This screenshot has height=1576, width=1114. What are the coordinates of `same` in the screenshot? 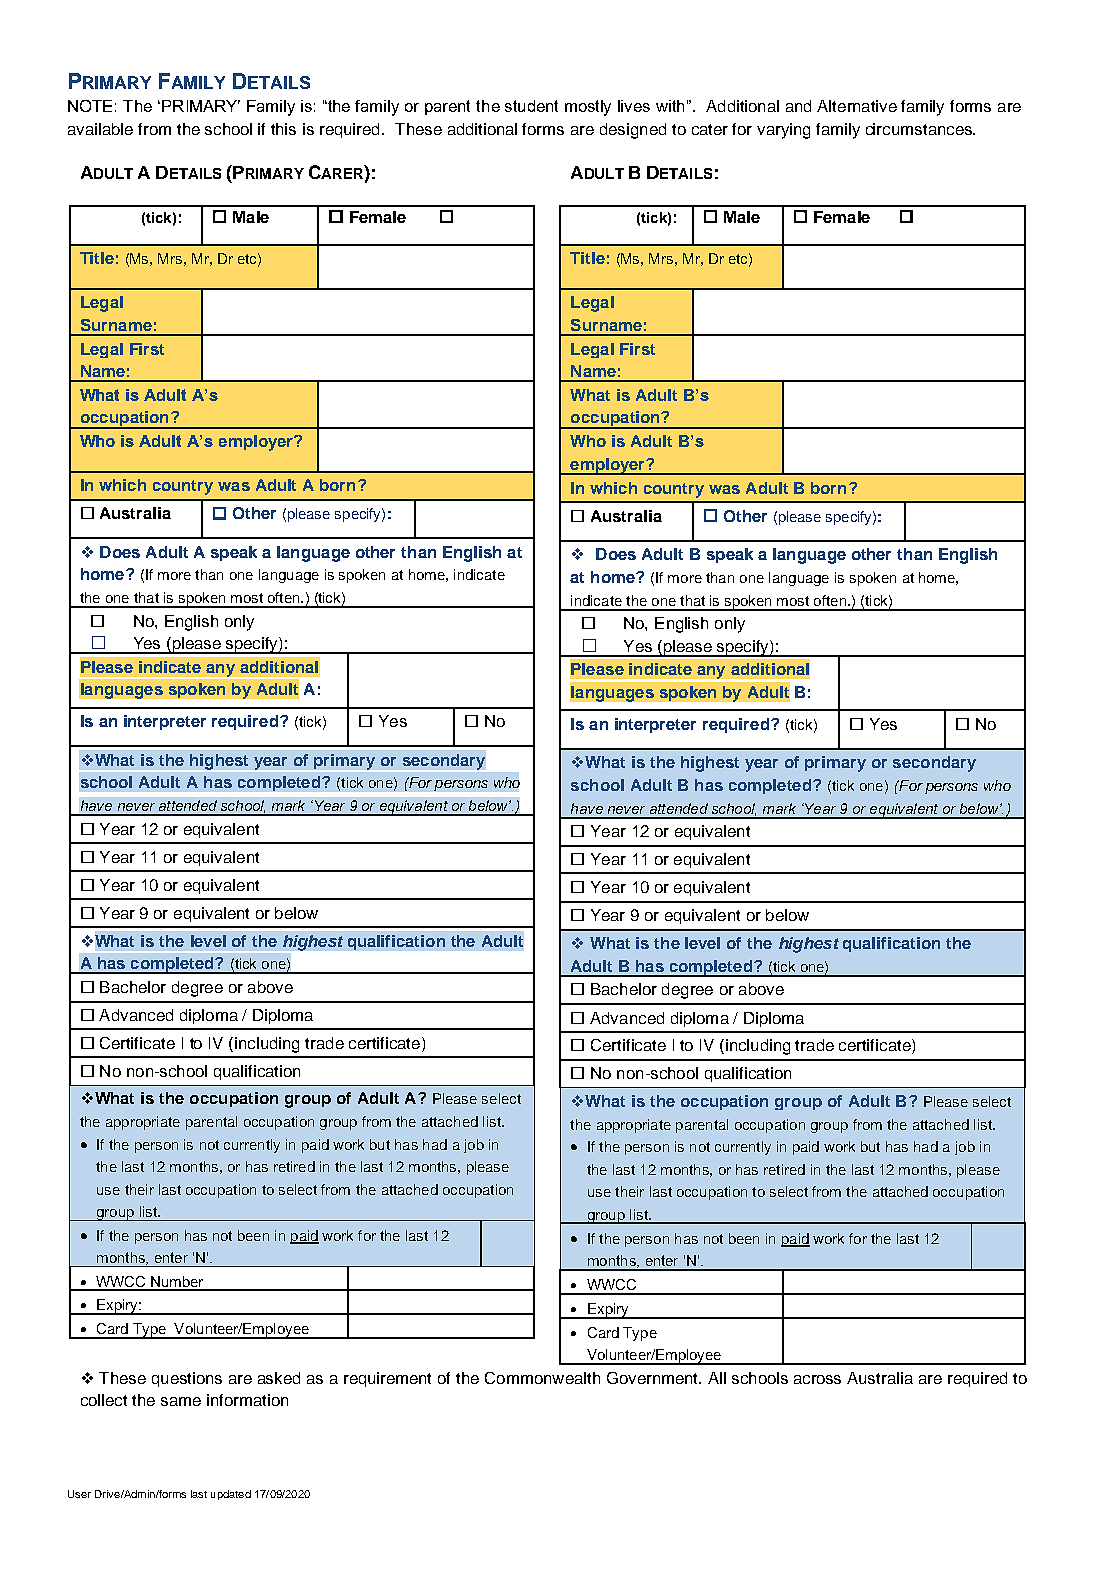 It's located at (181, 1401).
